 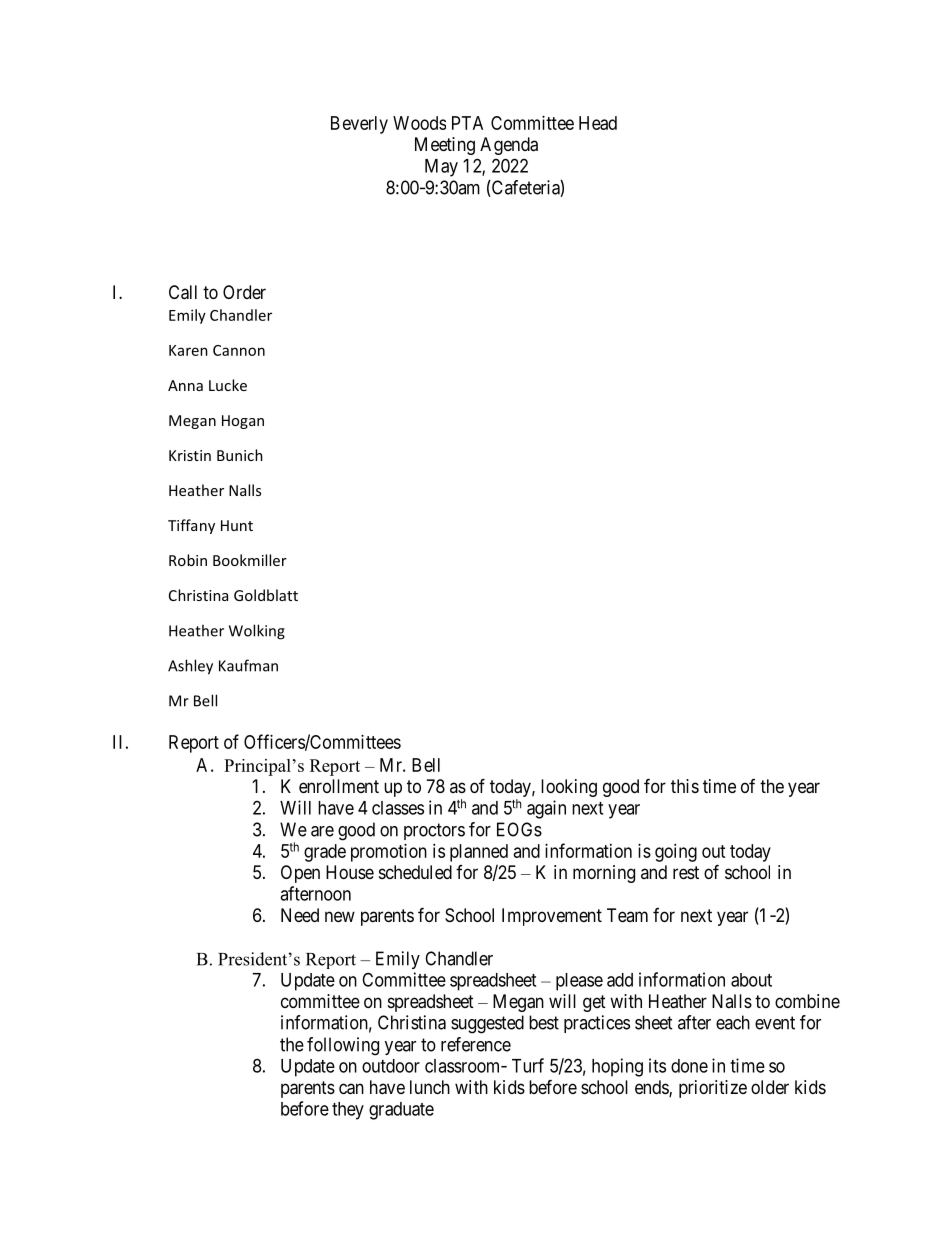 What do you see at coordinates (243, 422) in the screenshot?
I see `Hogan` at bounding box center [243, 422].
